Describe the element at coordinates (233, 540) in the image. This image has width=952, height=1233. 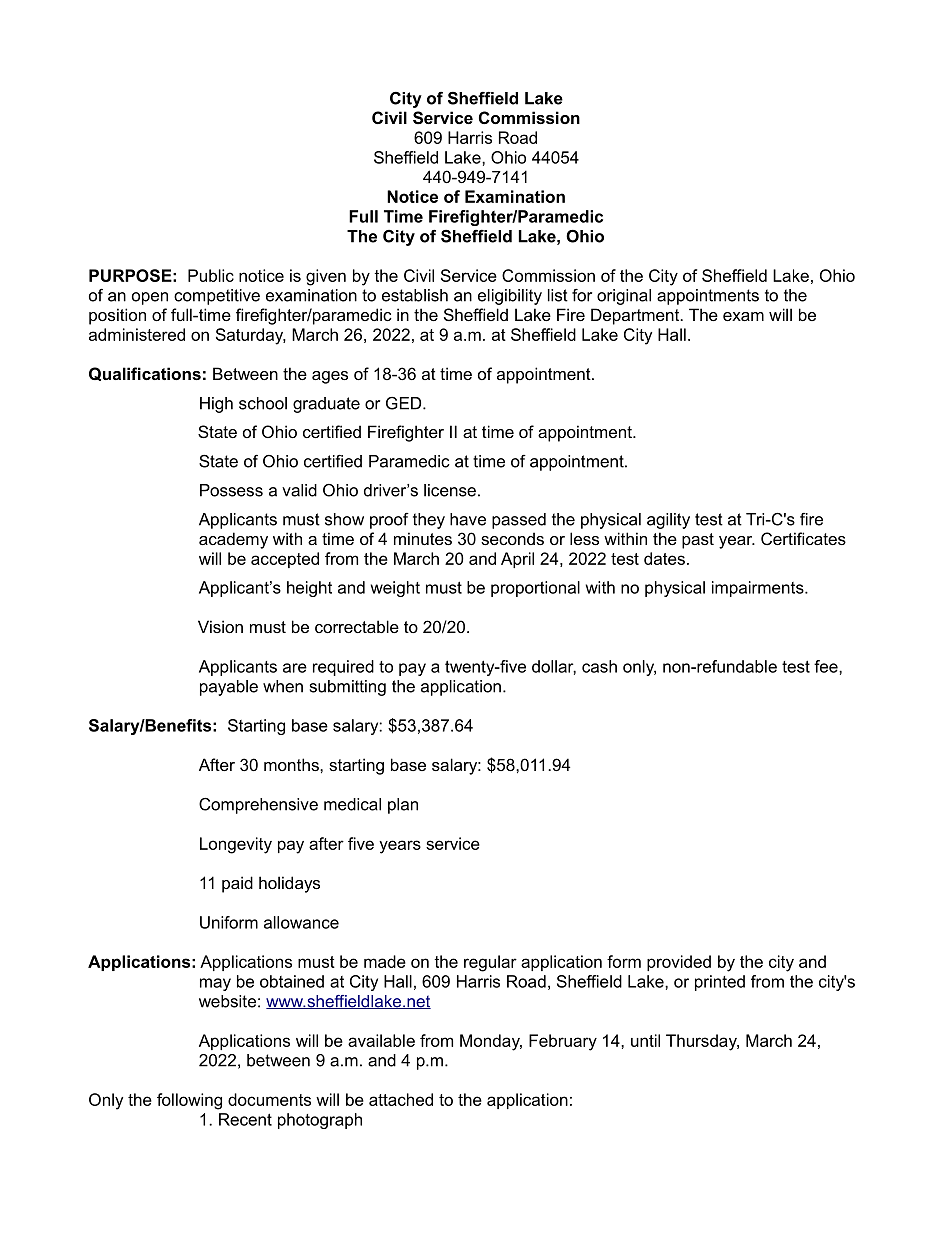
I see `academy` at that location.
